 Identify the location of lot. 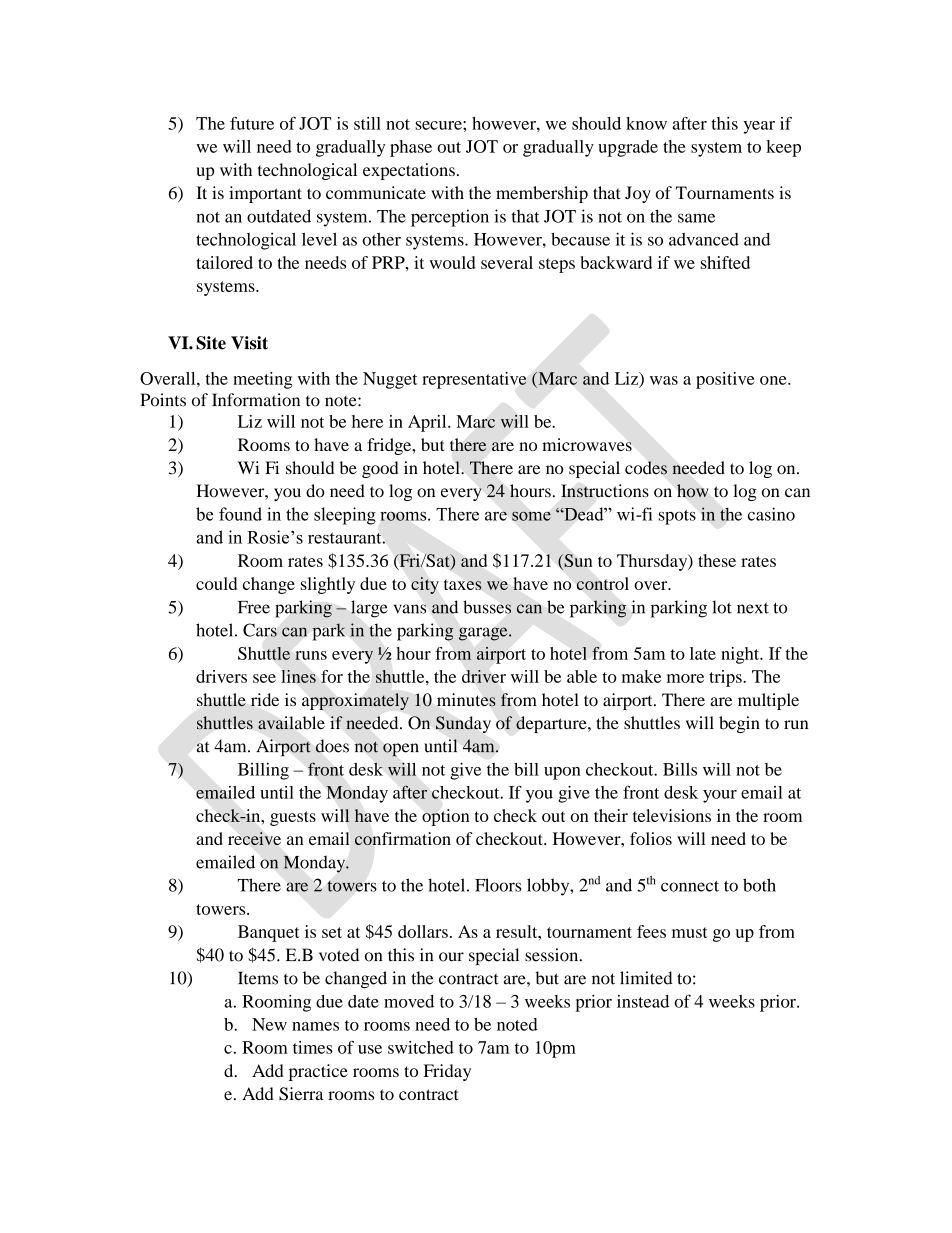
(722, 607).
